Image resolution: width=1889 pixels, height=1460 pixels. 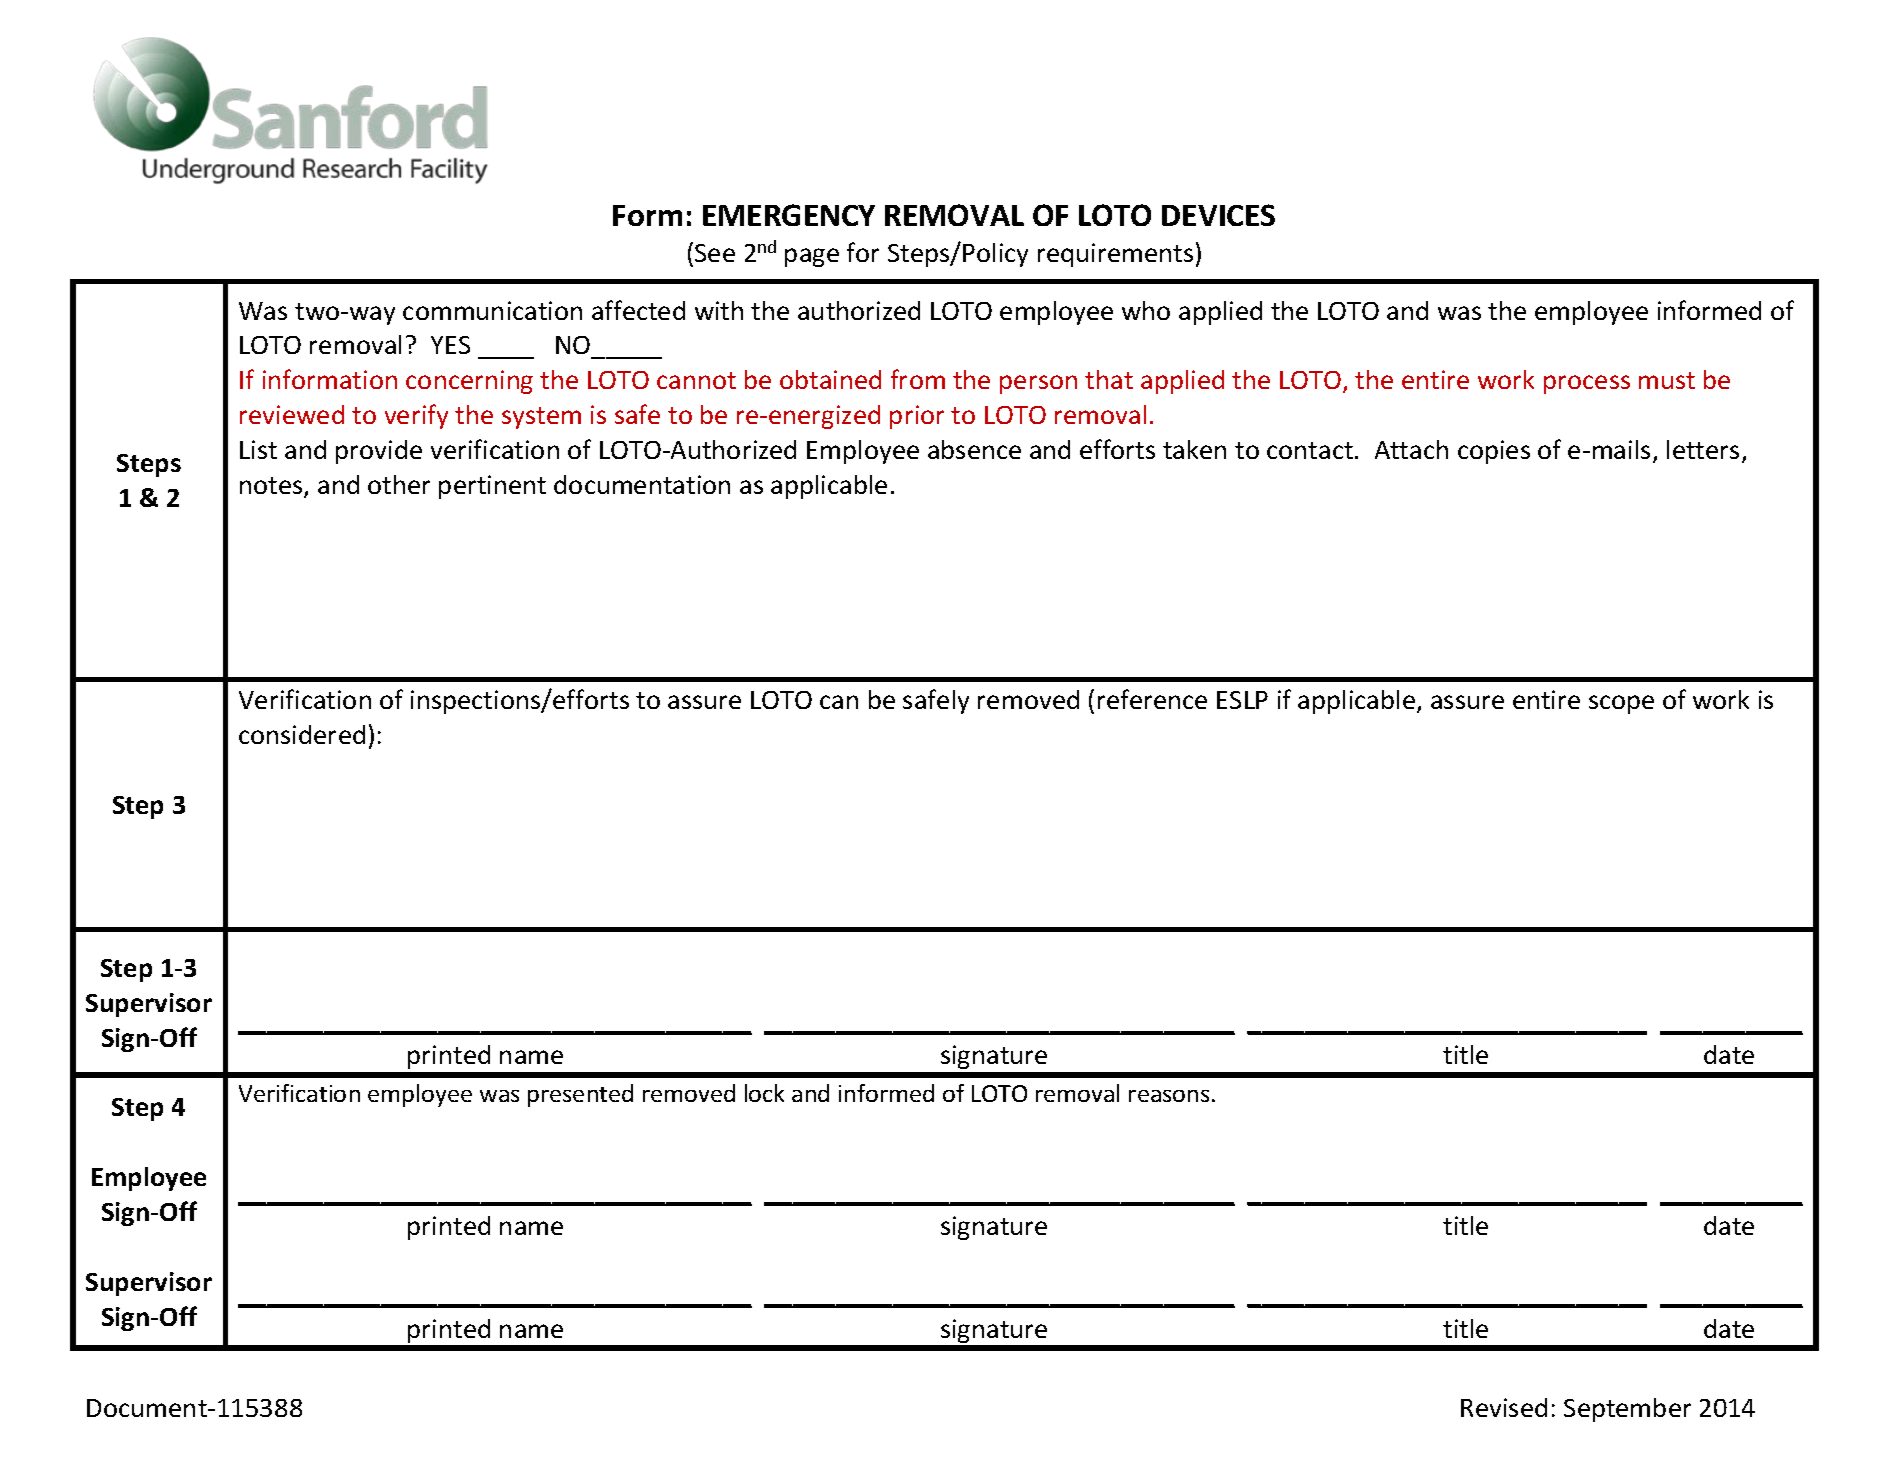 What do you see at coordinates (1504, 1407) in the screenshot?
I see `Revised` at bounding box center [1504, 1407].
